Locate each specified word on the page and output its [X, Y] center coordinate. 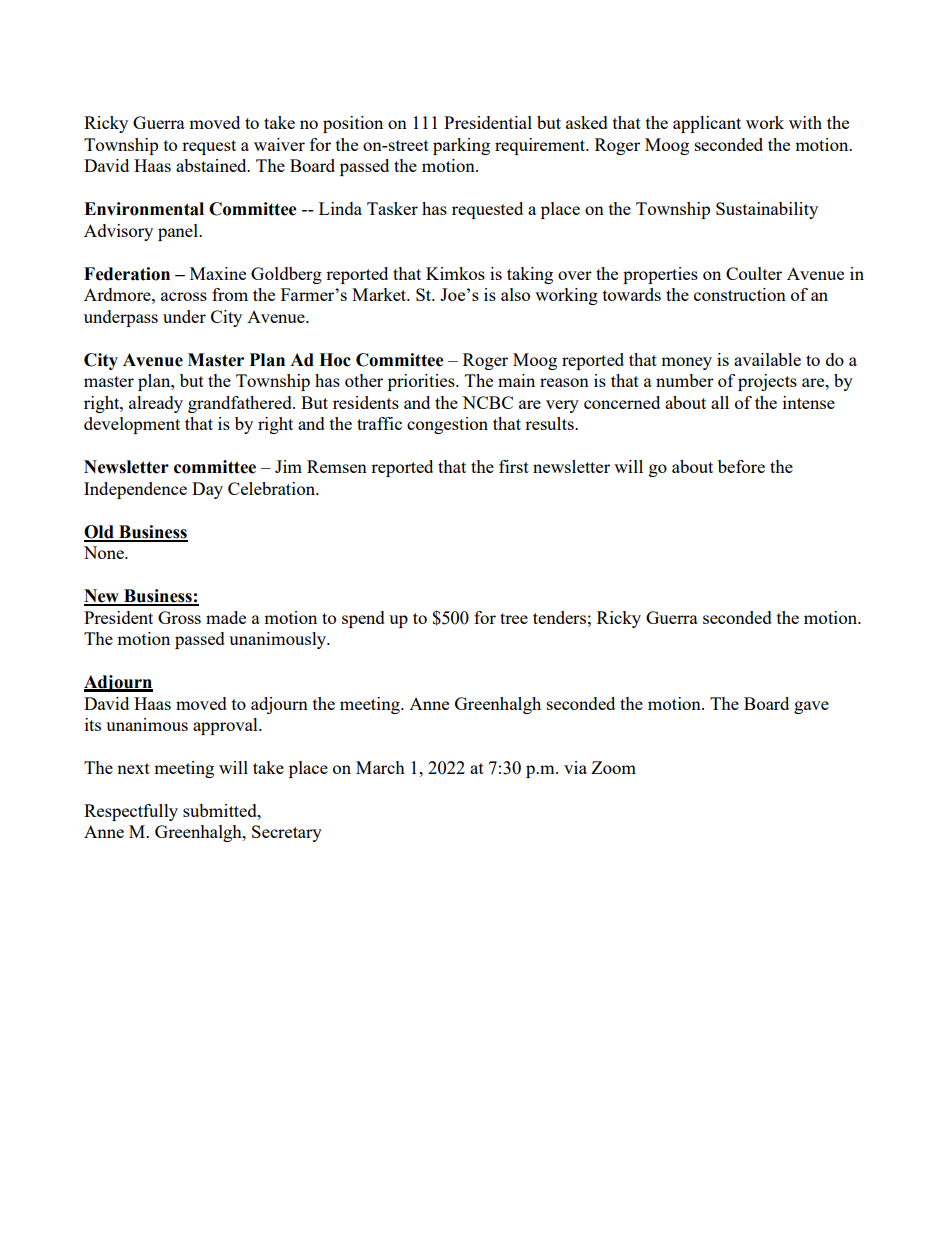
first [514, 466]
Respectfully [131, 812]
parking [461, 146]
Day [207, 490]
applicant [707, 124]
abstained [212, 165]
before [741, 466]
